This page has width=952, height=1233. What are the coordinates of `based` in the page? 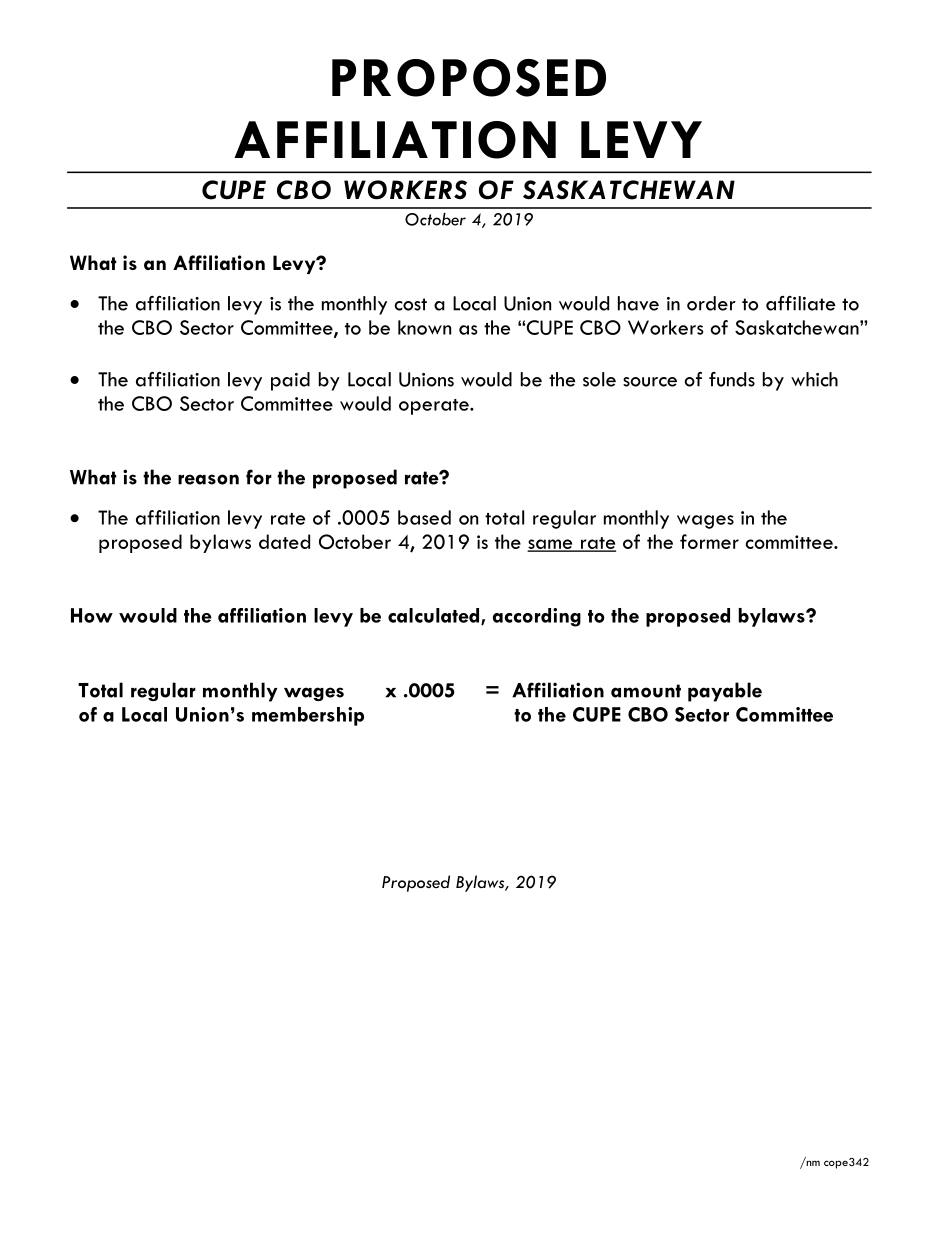 It's located at (424, 517).
